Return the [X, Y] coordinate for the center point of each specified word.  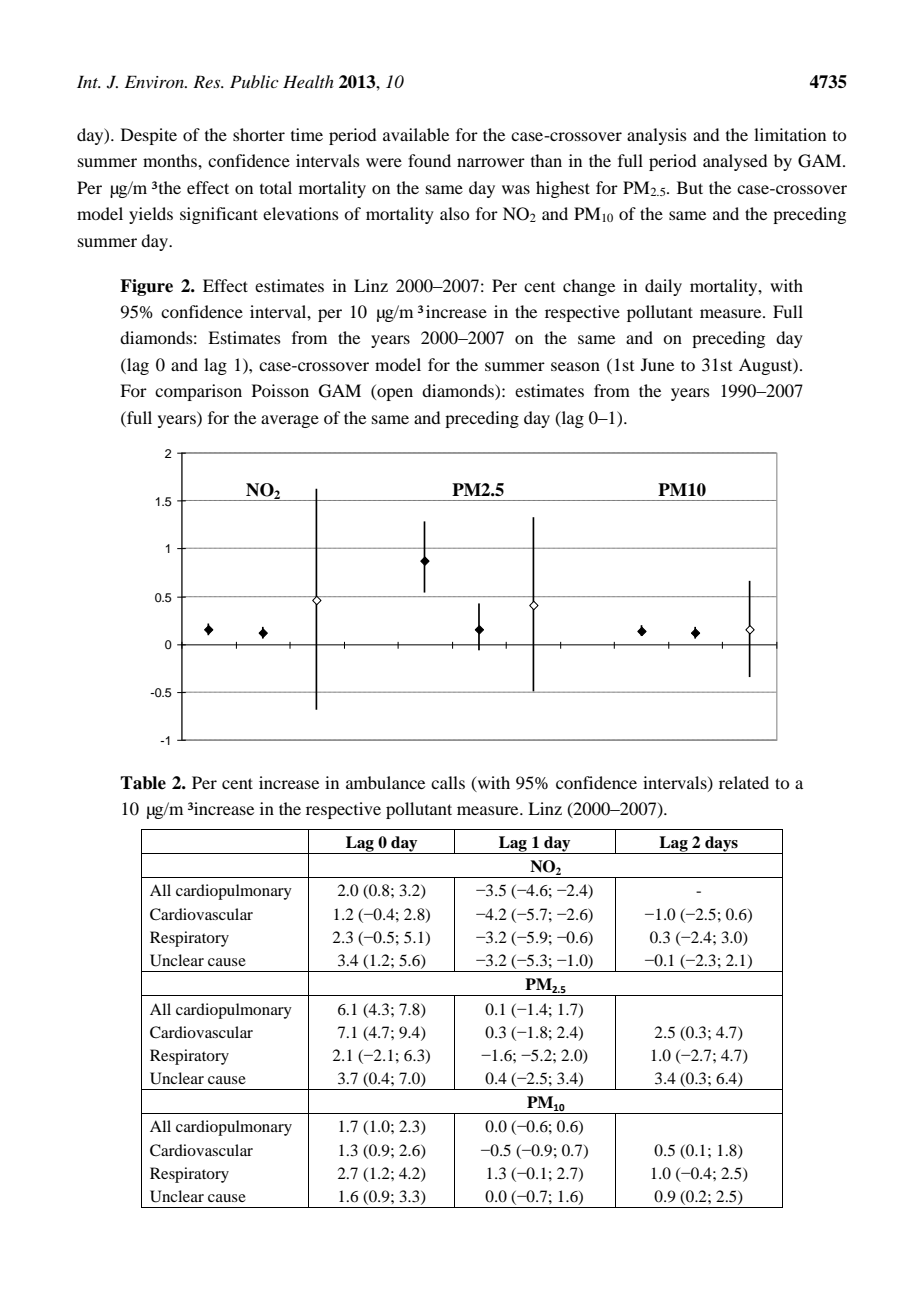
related [744, 782]
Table [143, 783]
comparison [198, 392]
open [394, 394]
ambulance [385, 782]
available [416, 134]
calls [448, 782]
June [657, 364]
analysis [657, 136]
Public [254, 81]
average [290, 421]
